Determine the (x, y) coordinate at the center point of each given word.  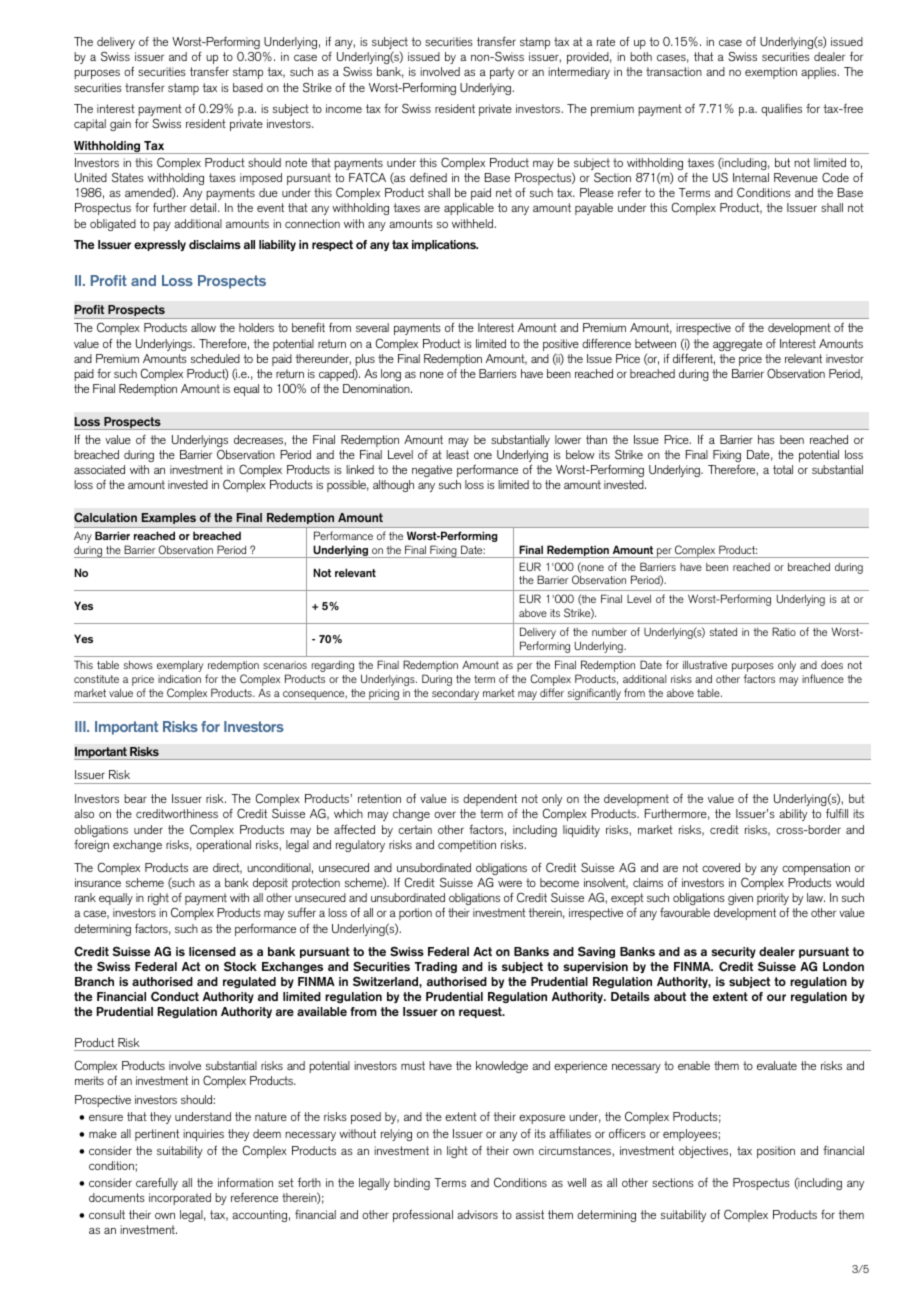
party (502, 73)
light (457, 1152)
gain (120, 125)
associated (99, 469)
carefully (157, 1183)
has (766, 439)
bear (135, 798)
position (776, 1152)
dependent (490, 800)
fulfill (837, 813)
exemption (771, 73)
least (457, 454)
